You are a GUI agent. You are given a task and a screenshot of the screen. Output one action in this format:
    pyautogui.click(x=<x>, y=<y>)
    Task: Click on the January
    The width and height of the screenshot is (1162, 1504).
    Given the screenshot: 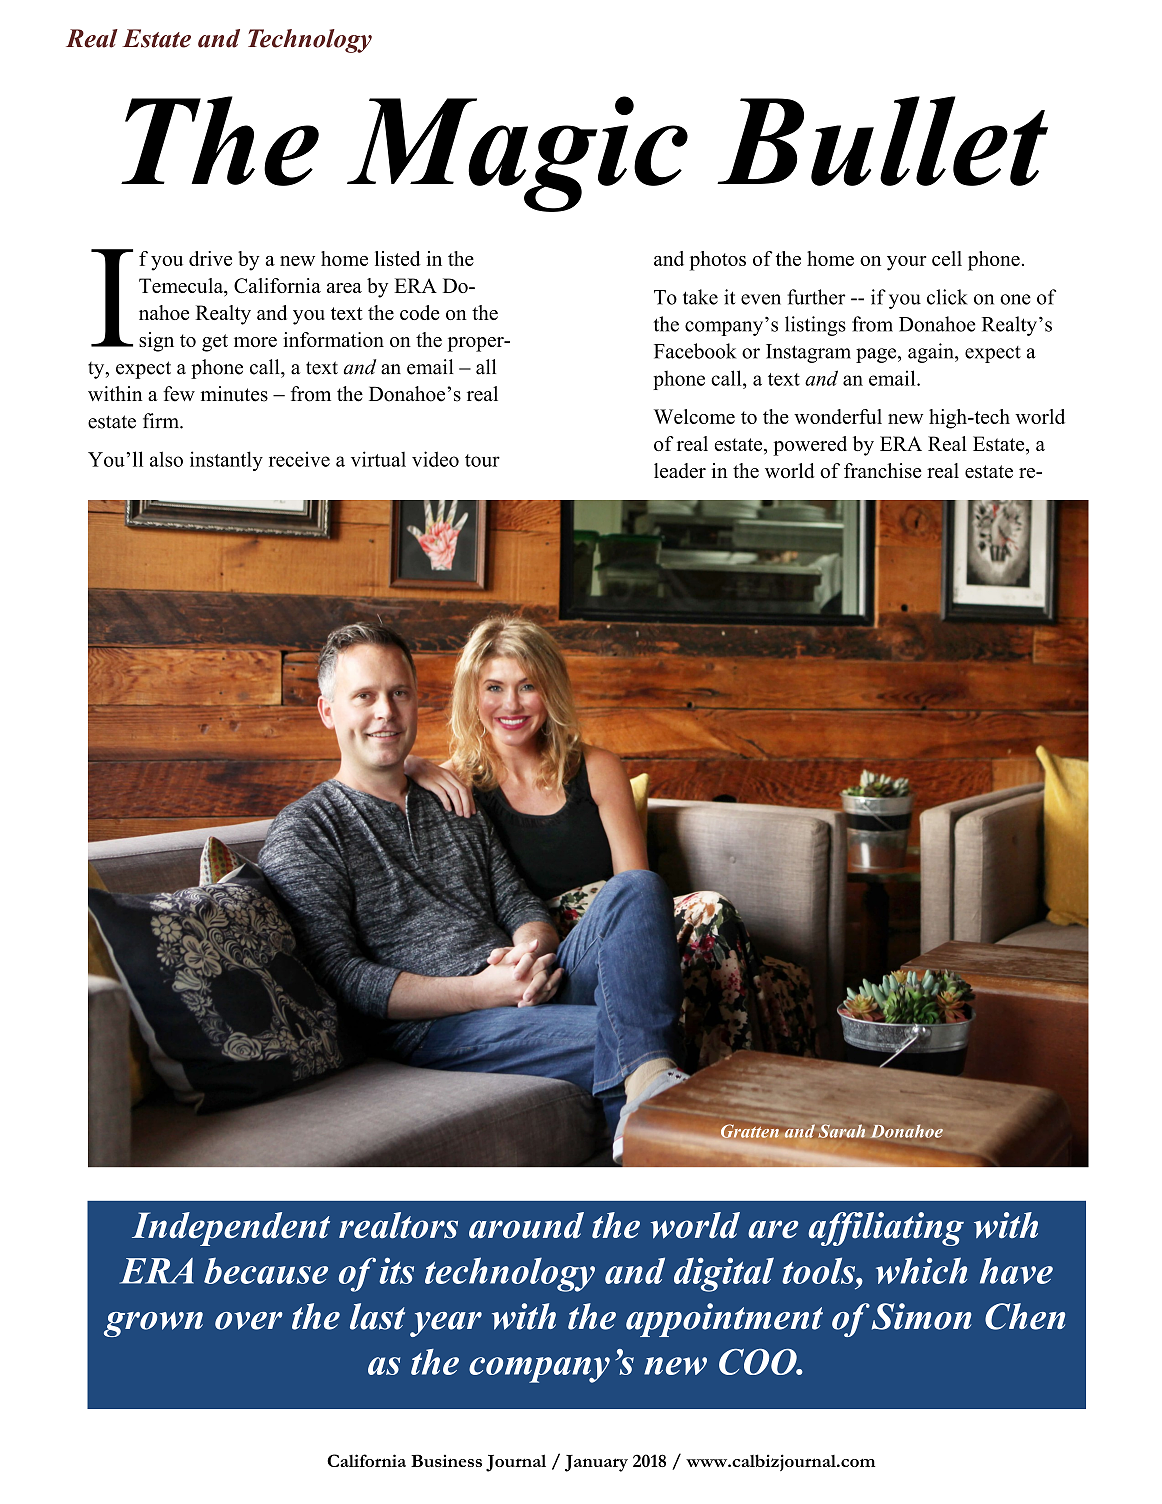 What is the action you would take?
    pyautogui.click(x=596, y=1463)
